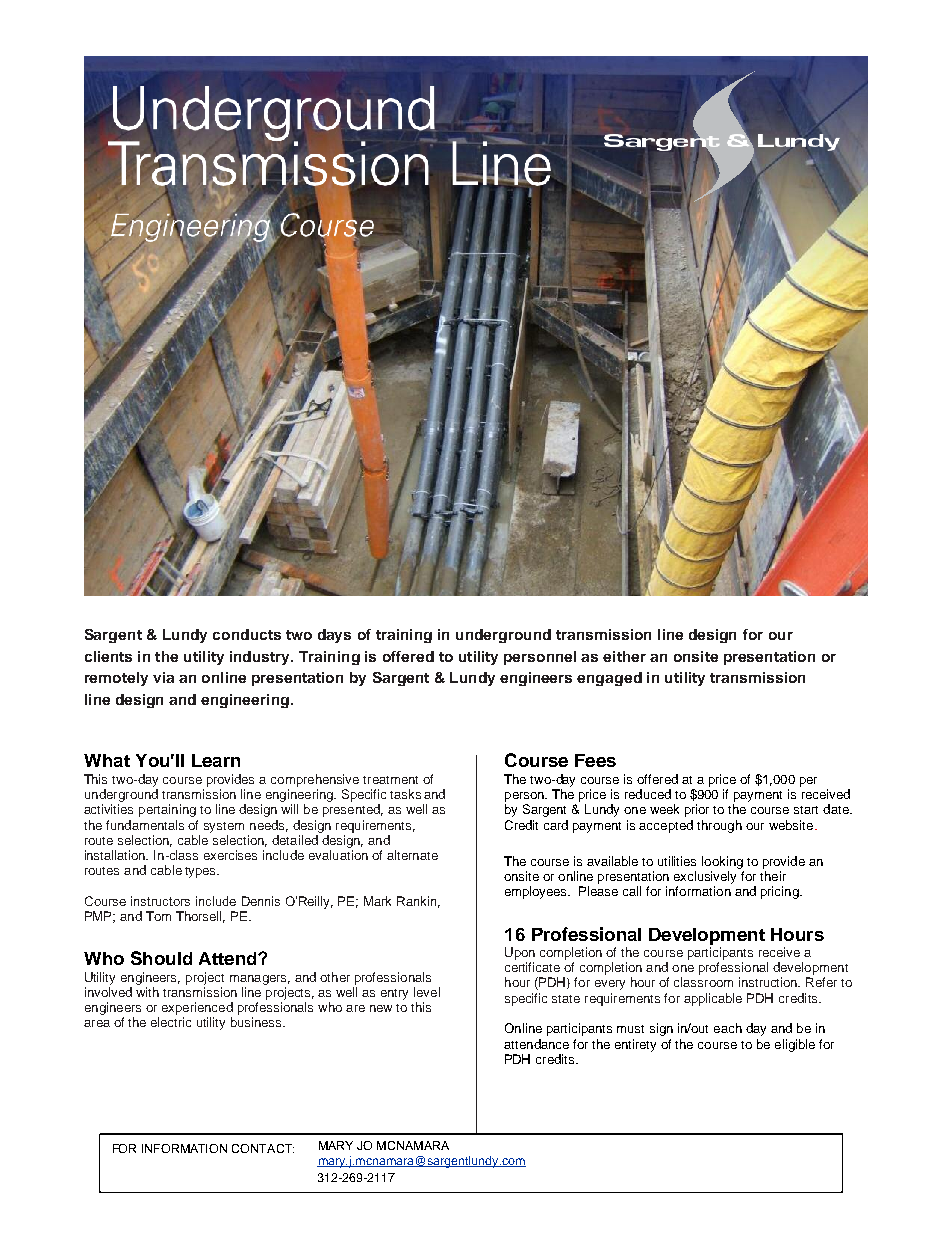  Describe the element at coordinates (427, 992) in the image. I see `level` at that location.
